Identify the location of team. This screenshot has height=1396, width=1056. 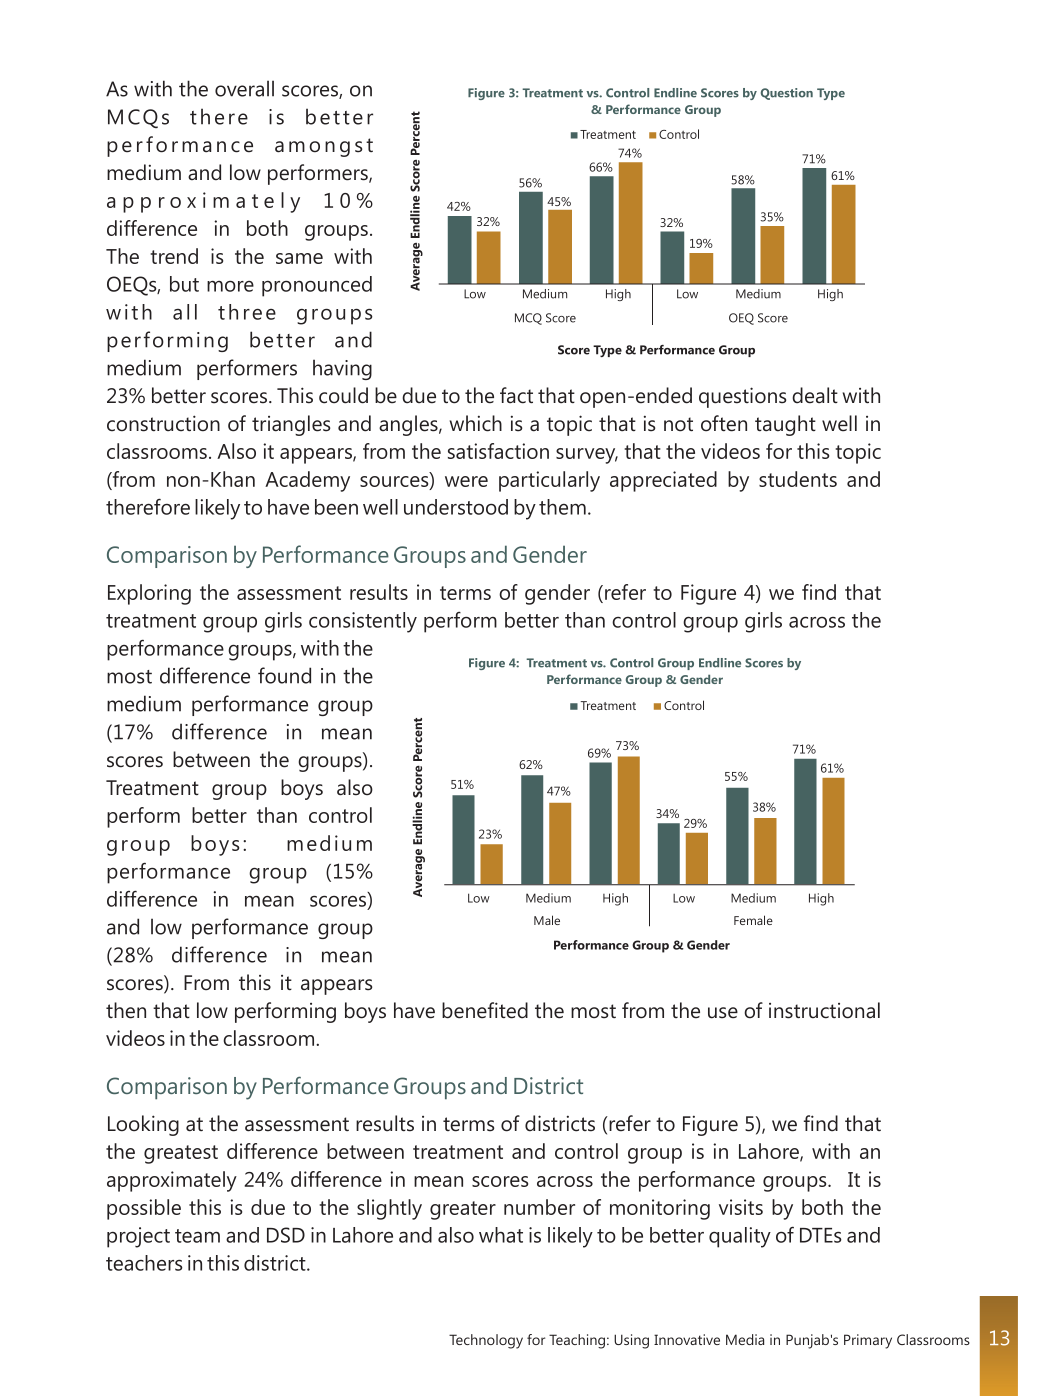
(197, 1236).
